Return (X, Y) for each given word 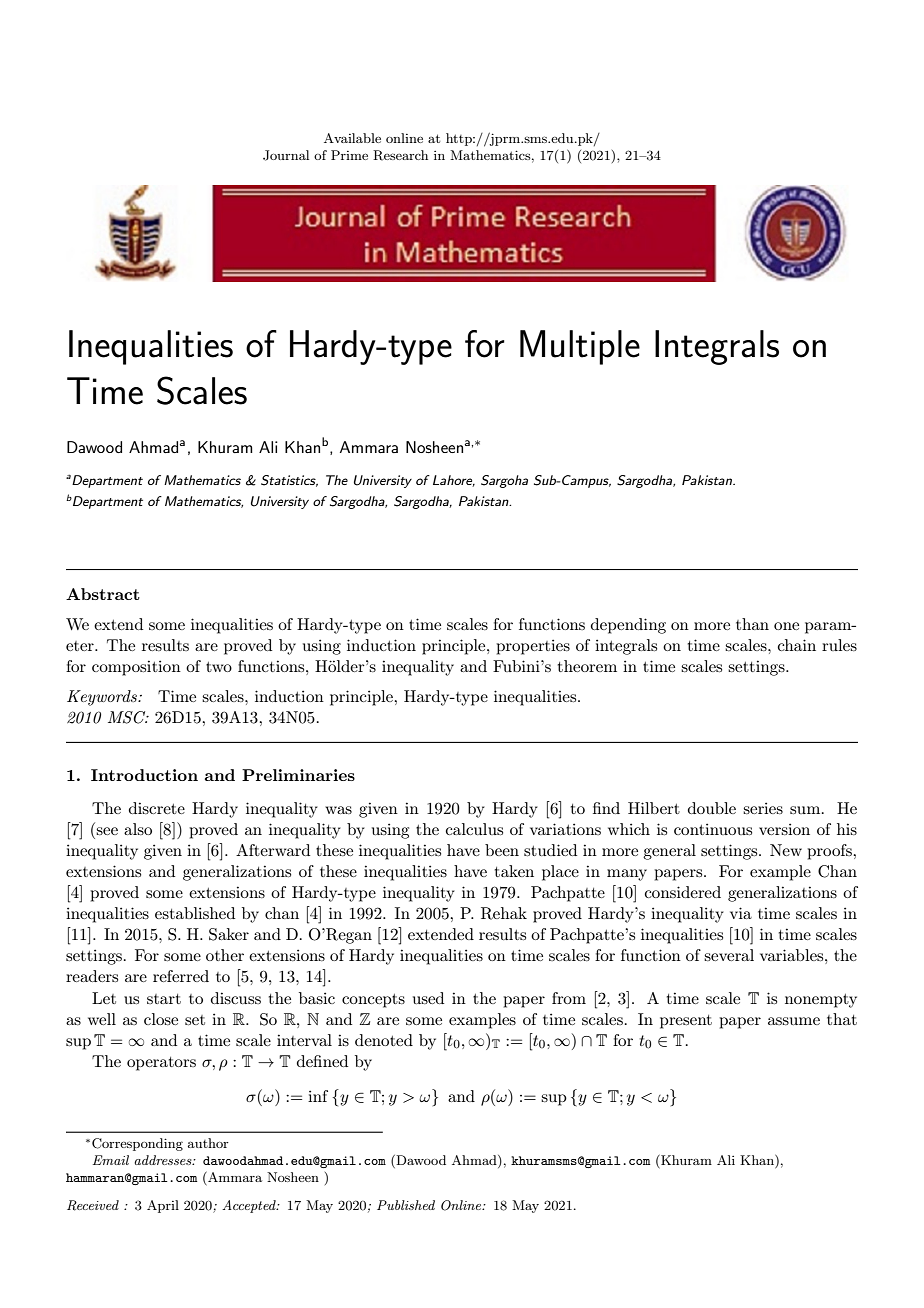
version (784, 829)
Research (400, 155)
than (752, 624)
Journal (286, 155)
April (163, 1206)
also (138, 829)
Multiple (580, 347)
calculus (474, 829)
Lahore (454, 481)
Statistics (289, 481)
